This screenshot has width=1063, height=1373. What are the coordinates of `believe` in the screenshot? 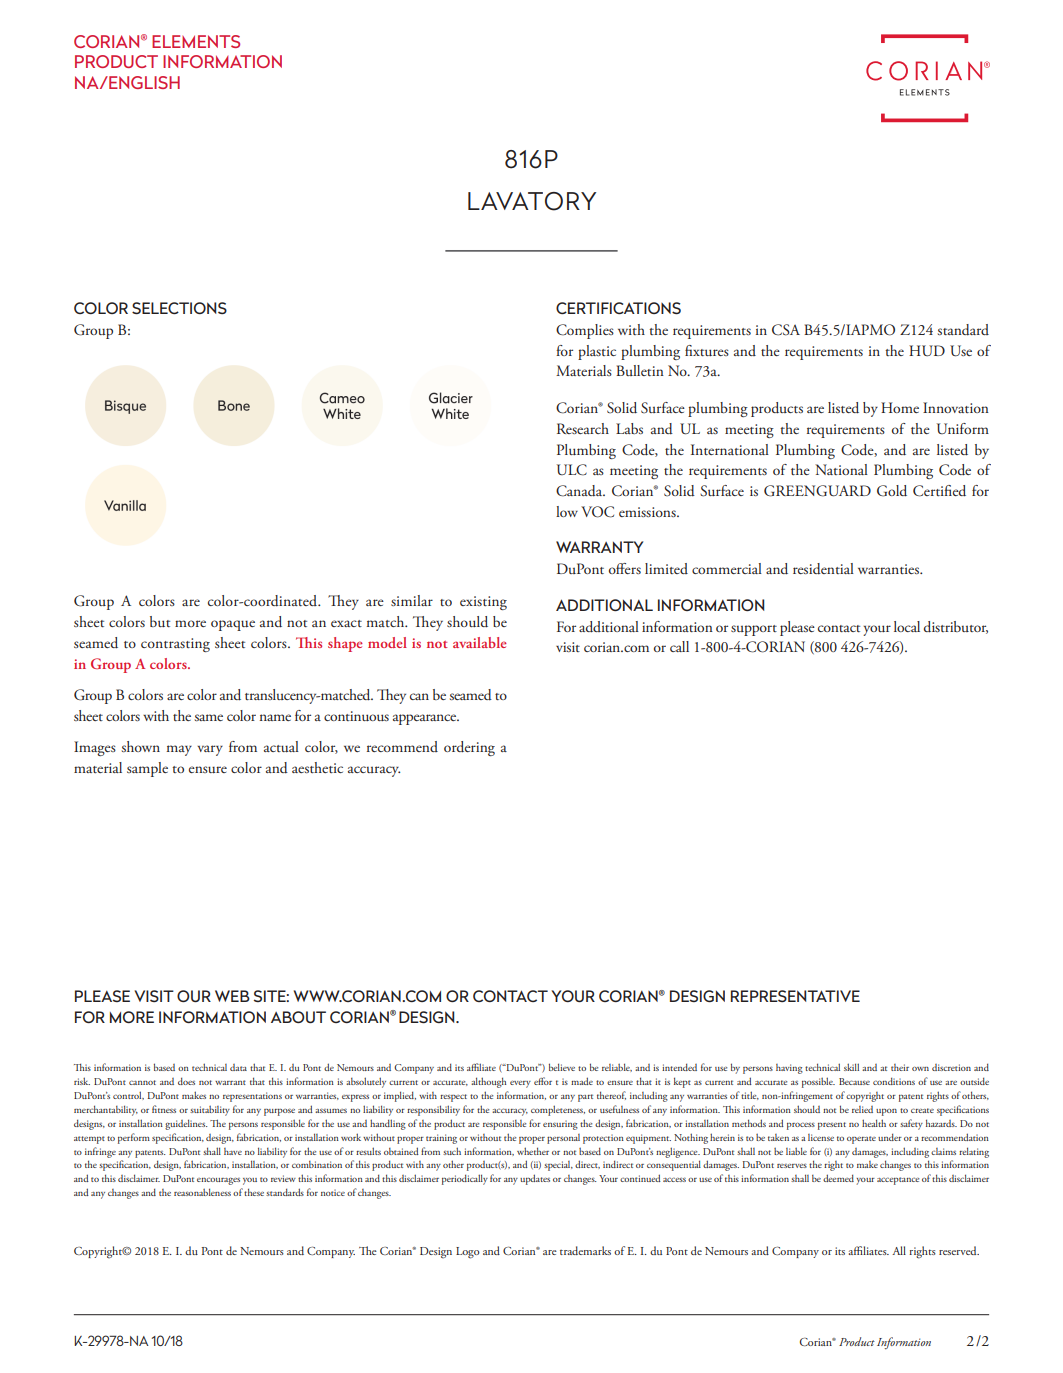 It's located at (562, 1067).
